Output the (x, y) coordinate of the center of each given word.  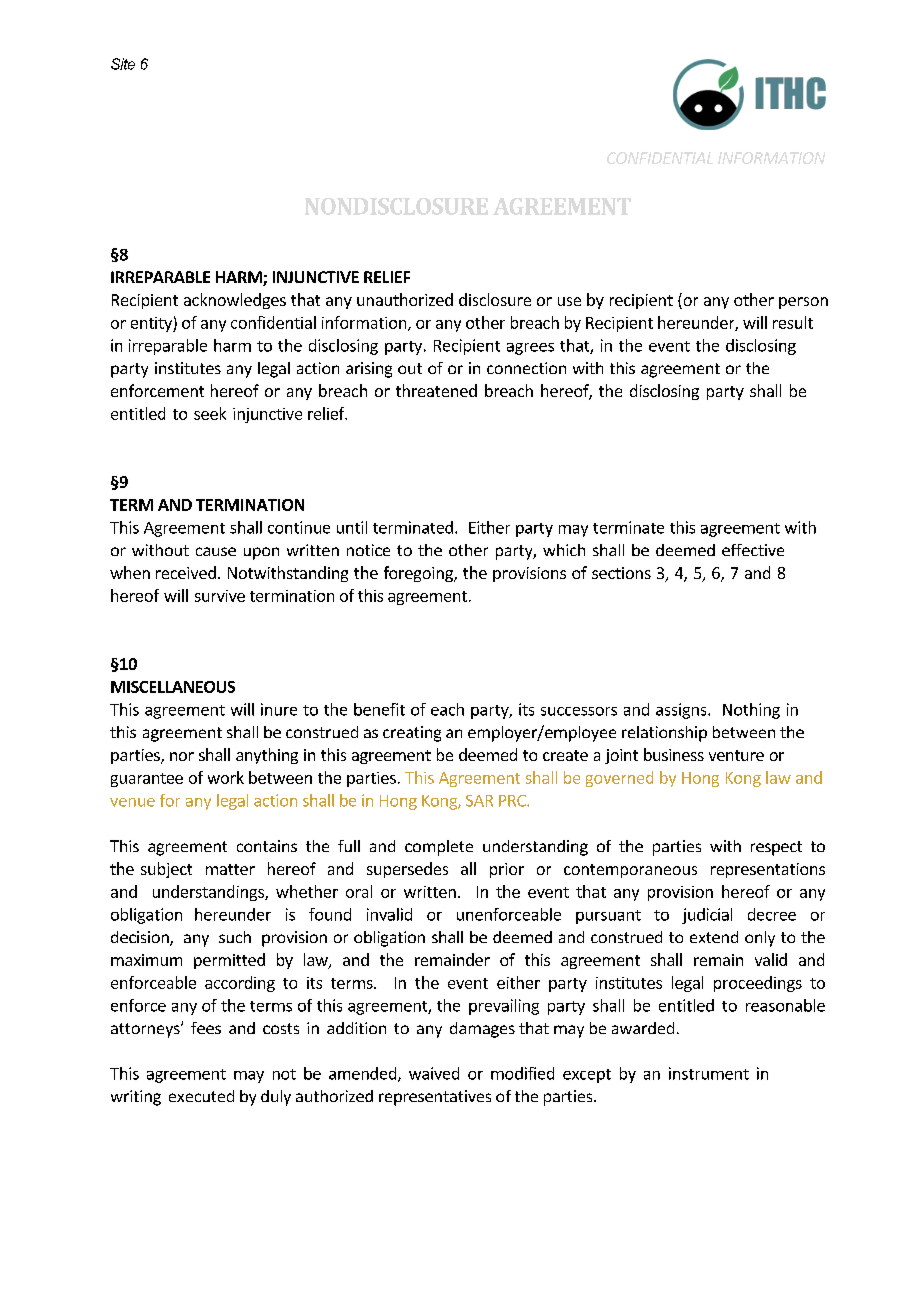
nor (182, 756)
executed (201, 1096)
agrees (530, 349)
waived (434, 1073)
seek (210, 413)
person (803, 303)
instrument (709, 1073)
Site (123, 64)
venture (736, 755)
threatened (436, 390)
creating (412, 734)
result (793, 322)
